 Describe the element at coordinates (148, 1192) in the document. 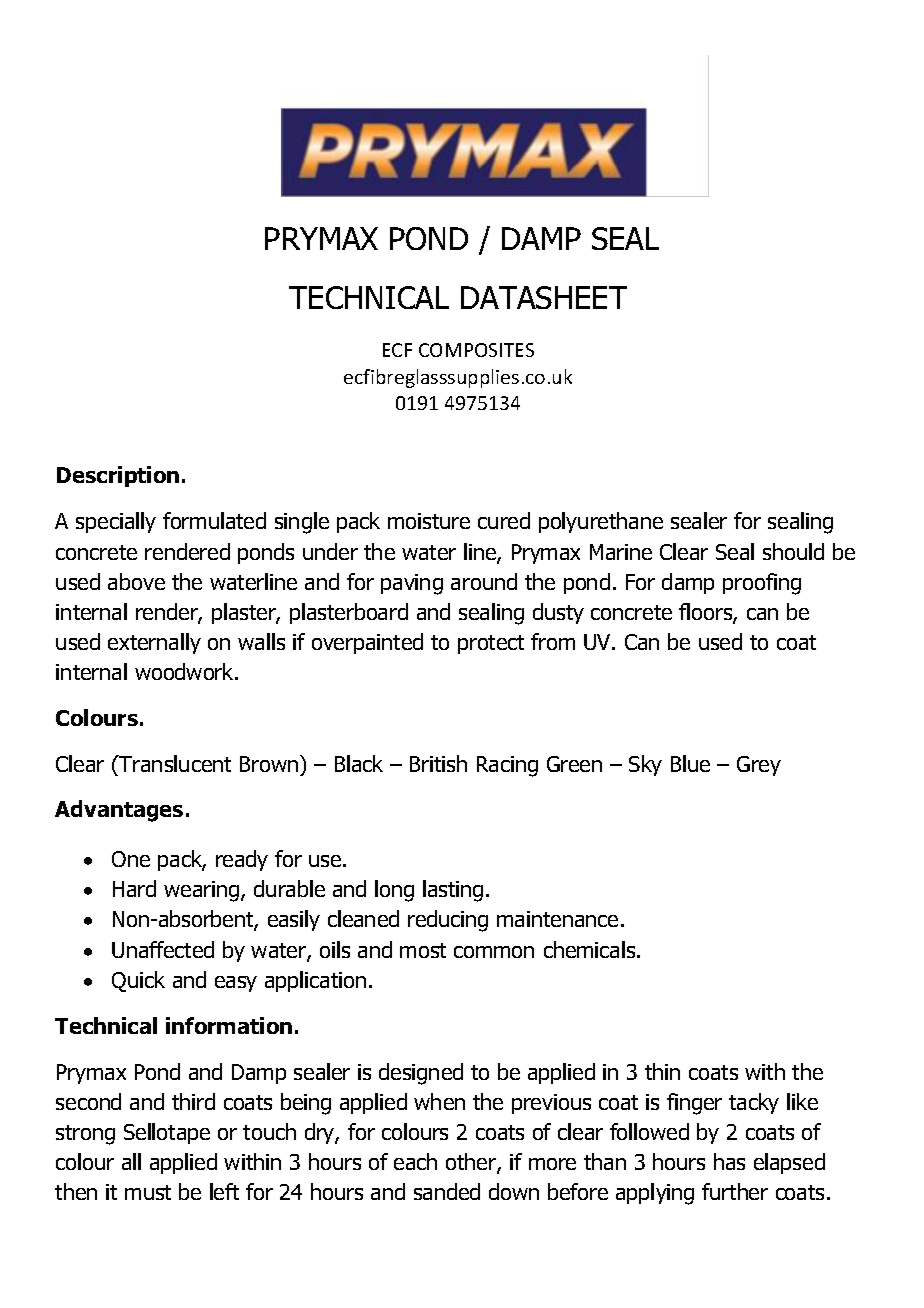

I see `must` at that location.
